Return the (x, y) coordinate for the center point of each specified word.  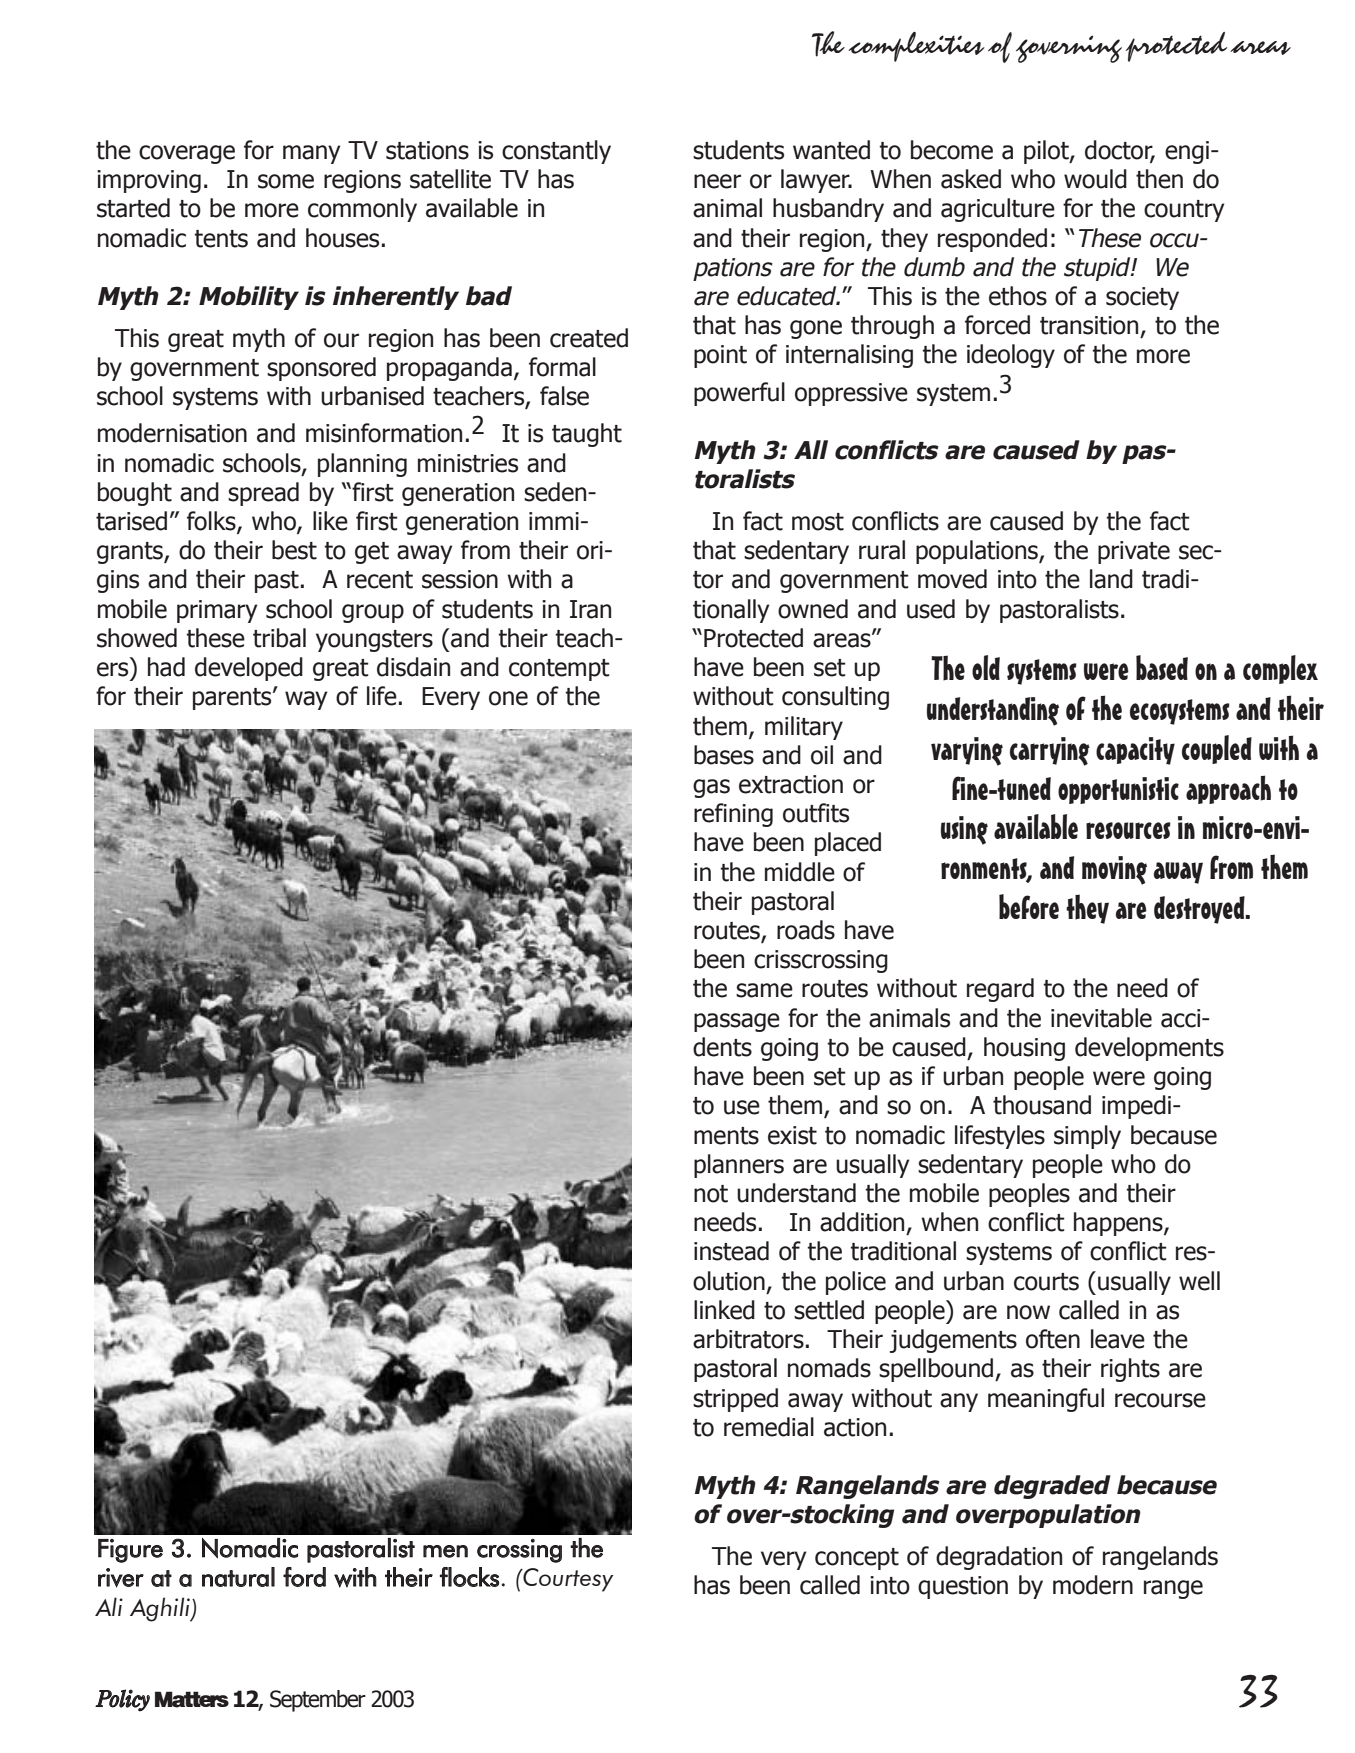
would (1095, 179)
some (286, 181)
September (318, 1701)
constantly (556, 152)
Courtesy (567, 1580)
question (963, 1587)
